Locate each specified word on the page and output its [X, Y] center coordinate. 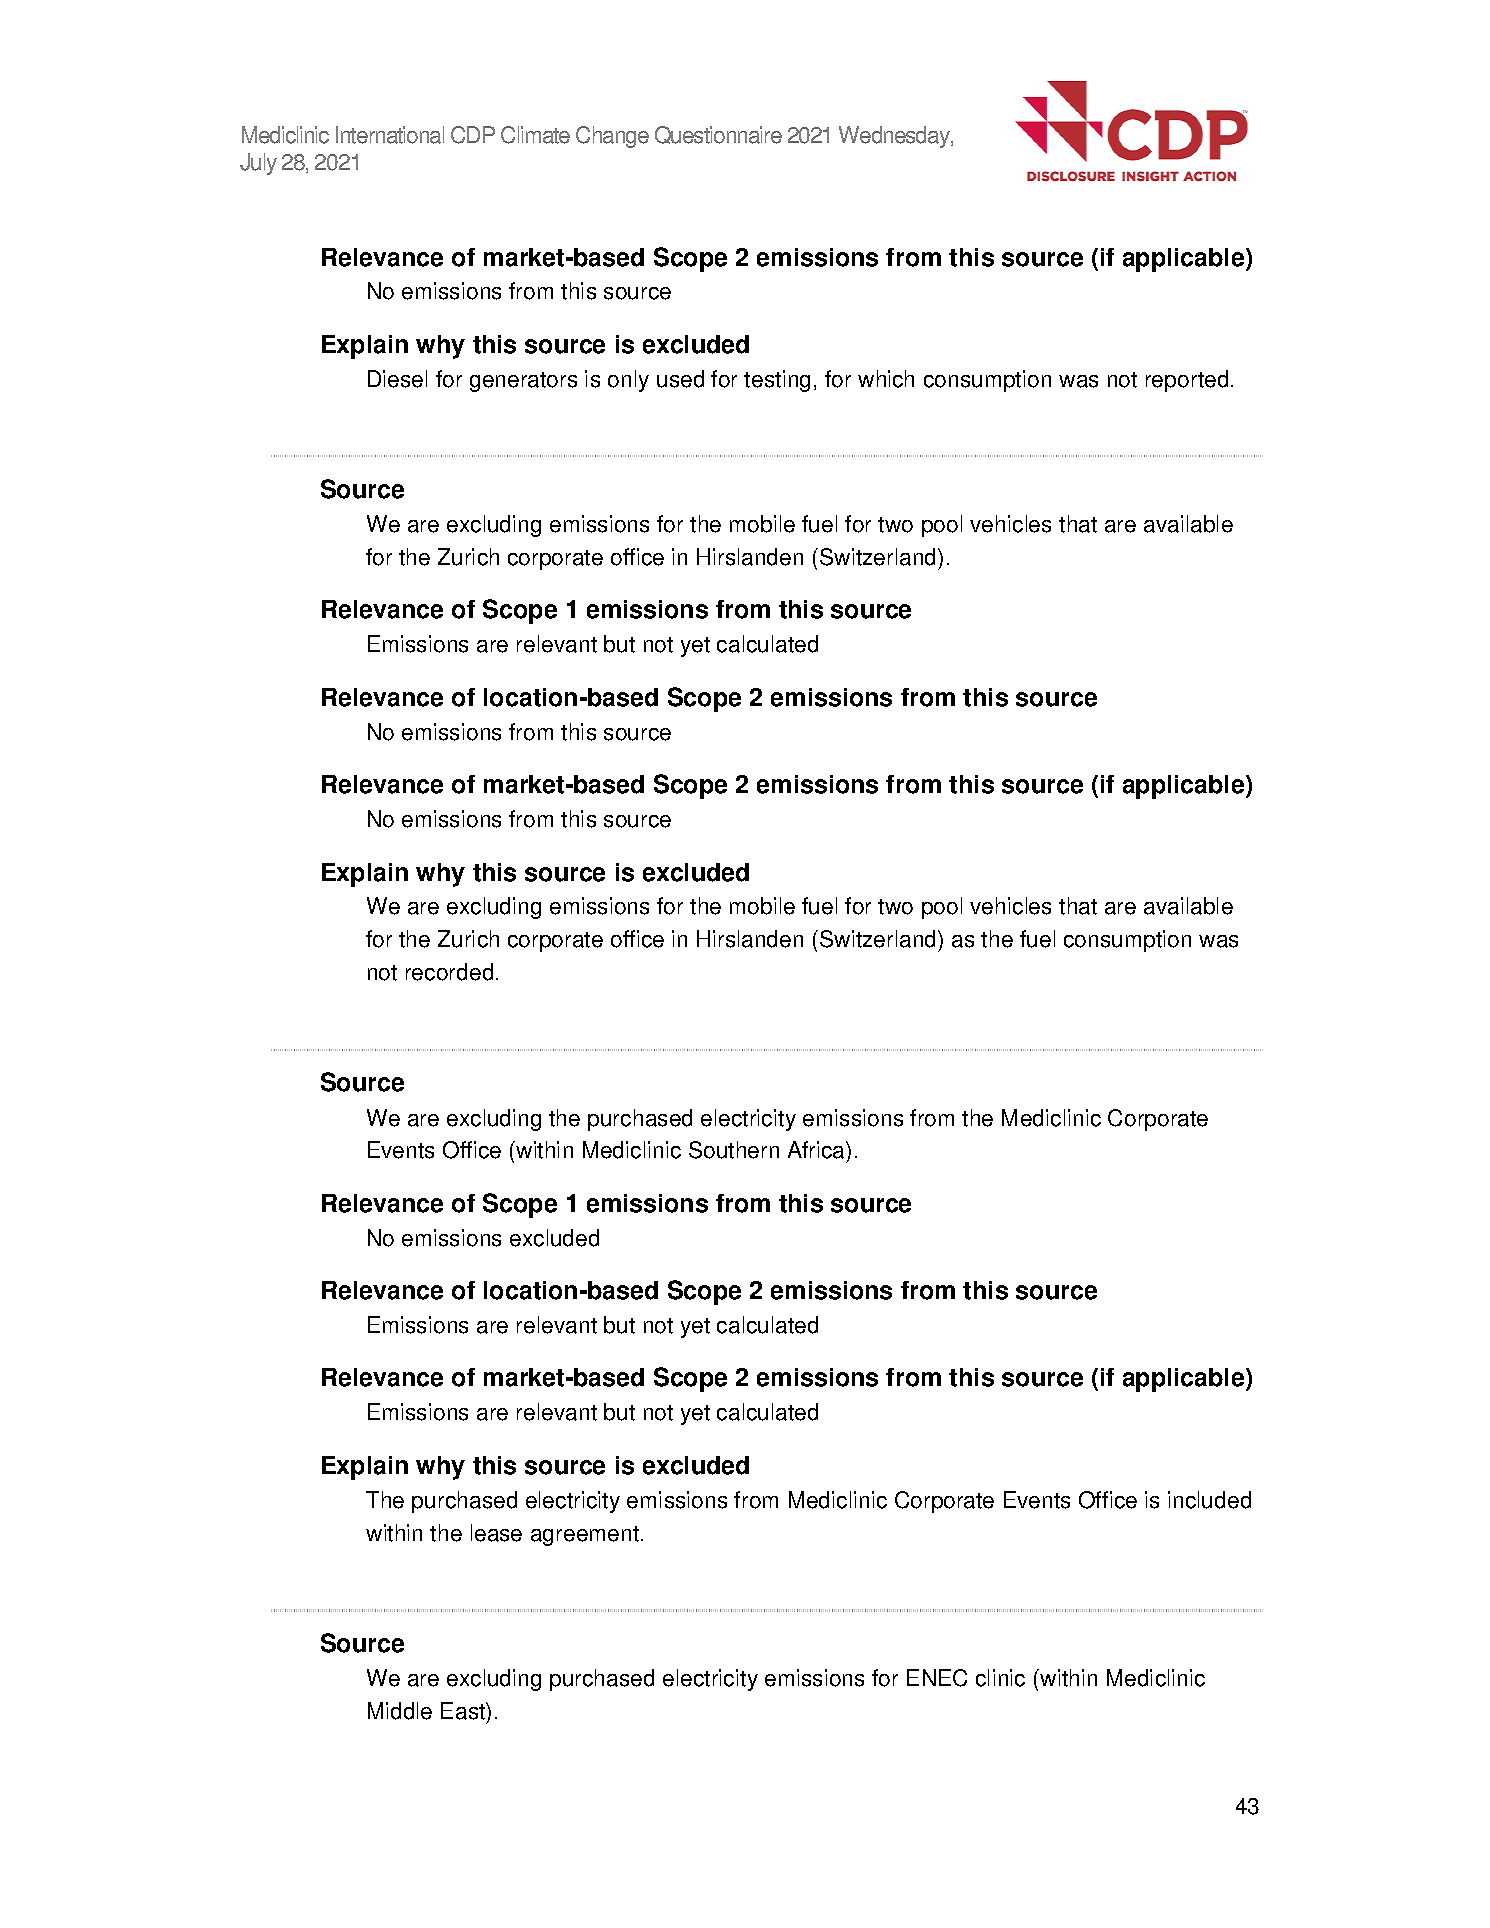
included [1209, 1500]
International [390, 135]
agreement [586, 1536]
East [464, 1711]
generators [523, 382]
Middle [400, 1711]
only [628, 381]
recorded [449, 972]
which [886, 379]
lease [496, 1533]
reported [1187, 381]
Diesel [397, 379]
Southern [734, 1150]
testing [777, 381]
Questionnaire [718, 135]
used [680, 379]
